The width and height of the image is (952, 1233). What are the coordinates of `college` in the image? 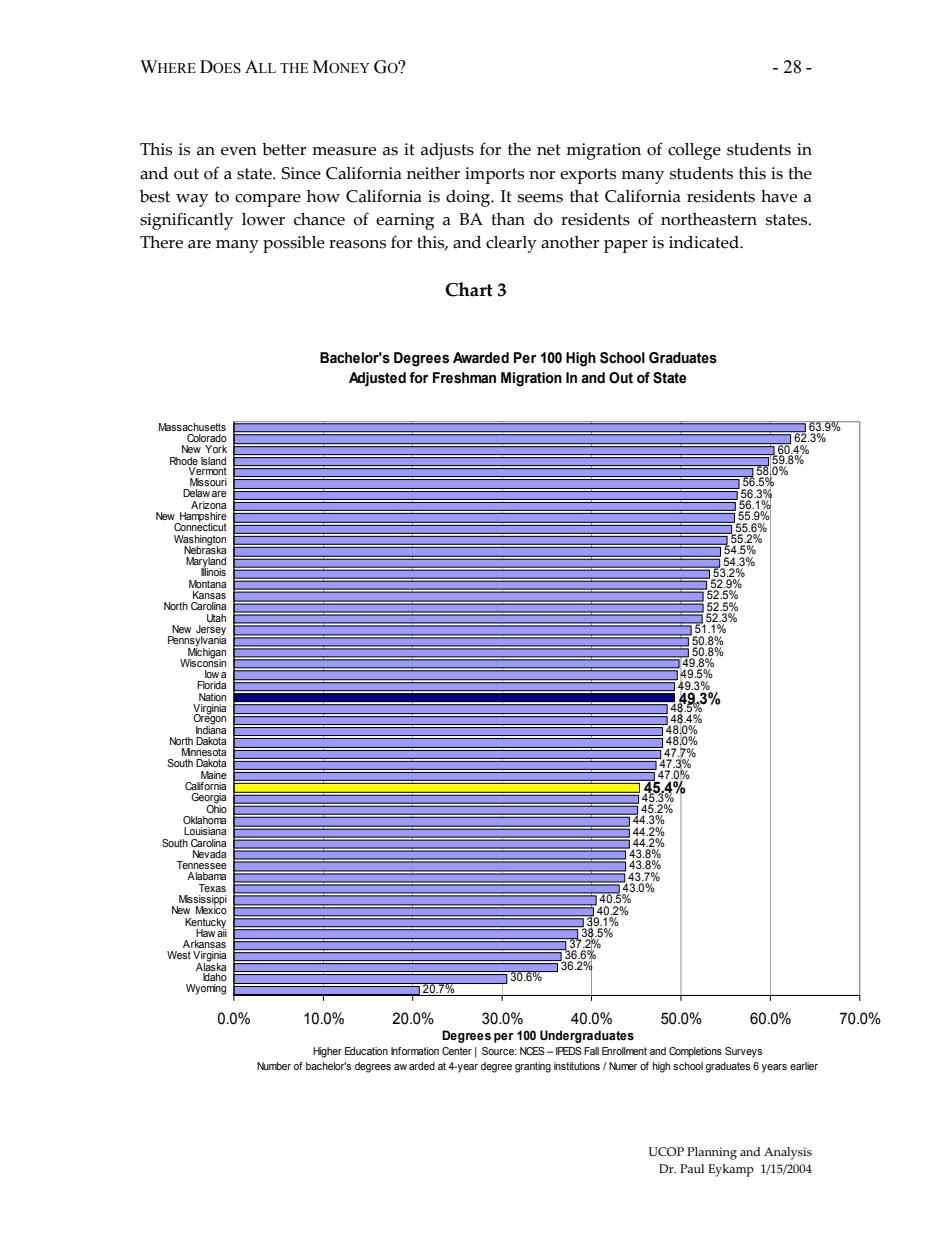 It's located at (694, 151).
